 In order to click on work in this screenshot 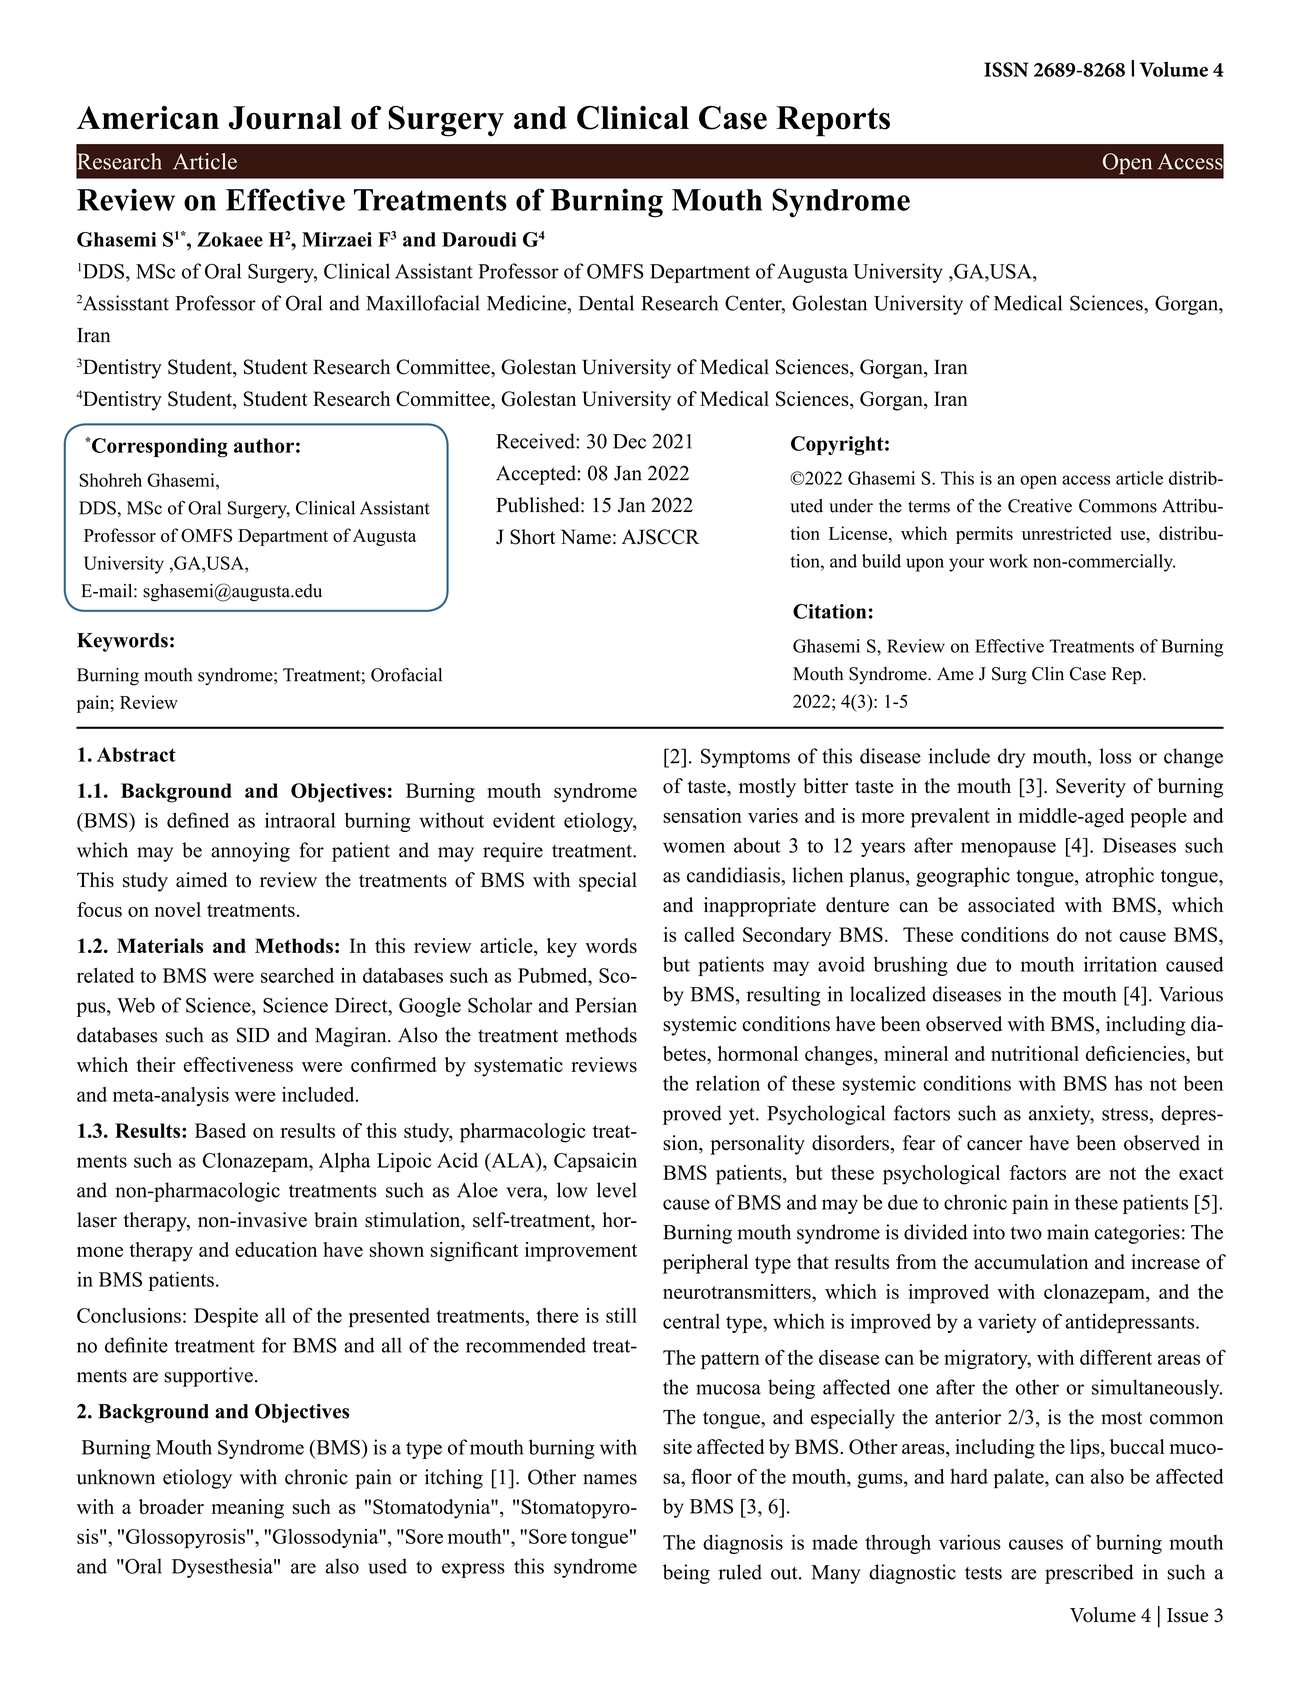, I will do `click(1008, 561)`.
